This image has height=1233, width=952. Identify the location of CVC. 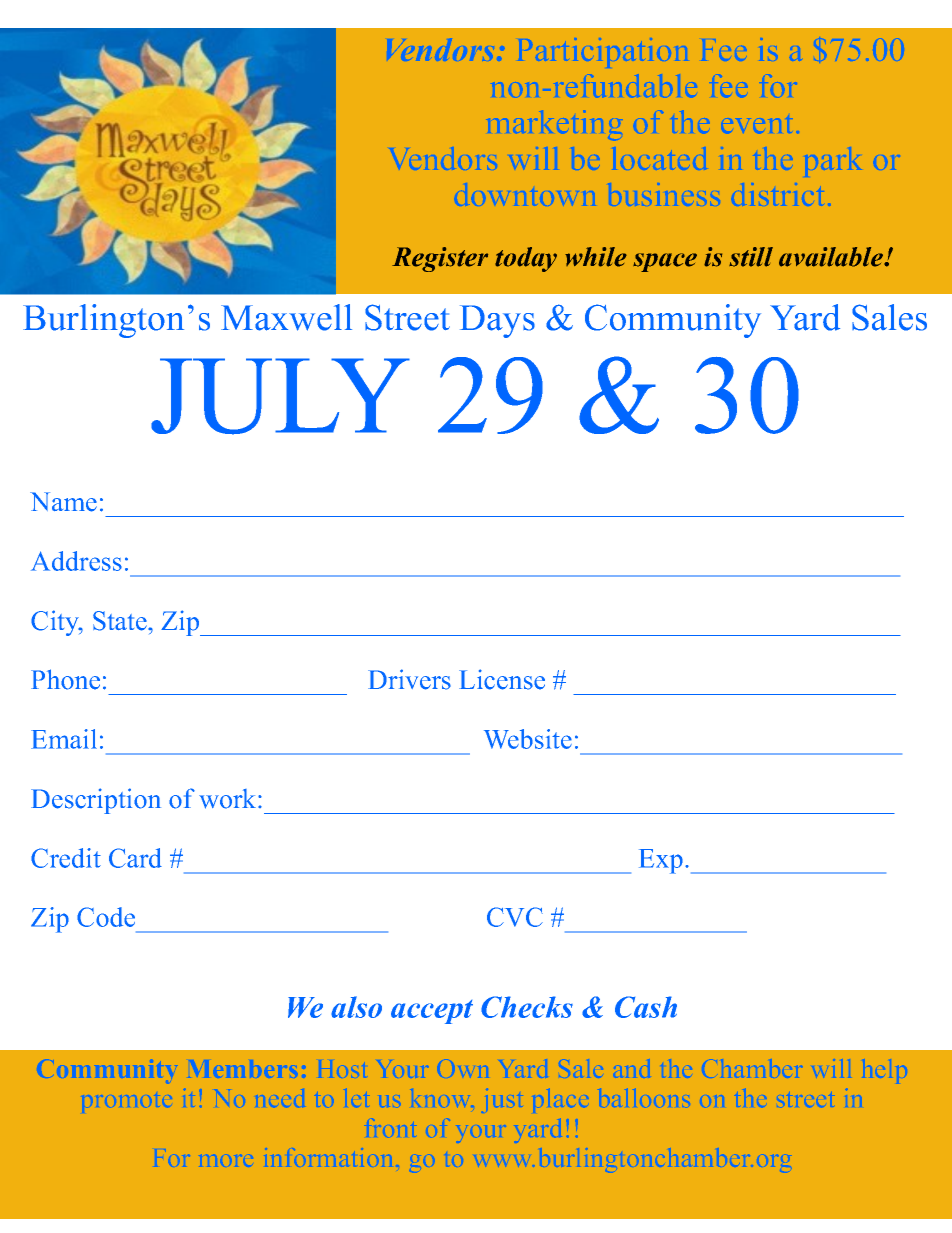
(515, 917).
